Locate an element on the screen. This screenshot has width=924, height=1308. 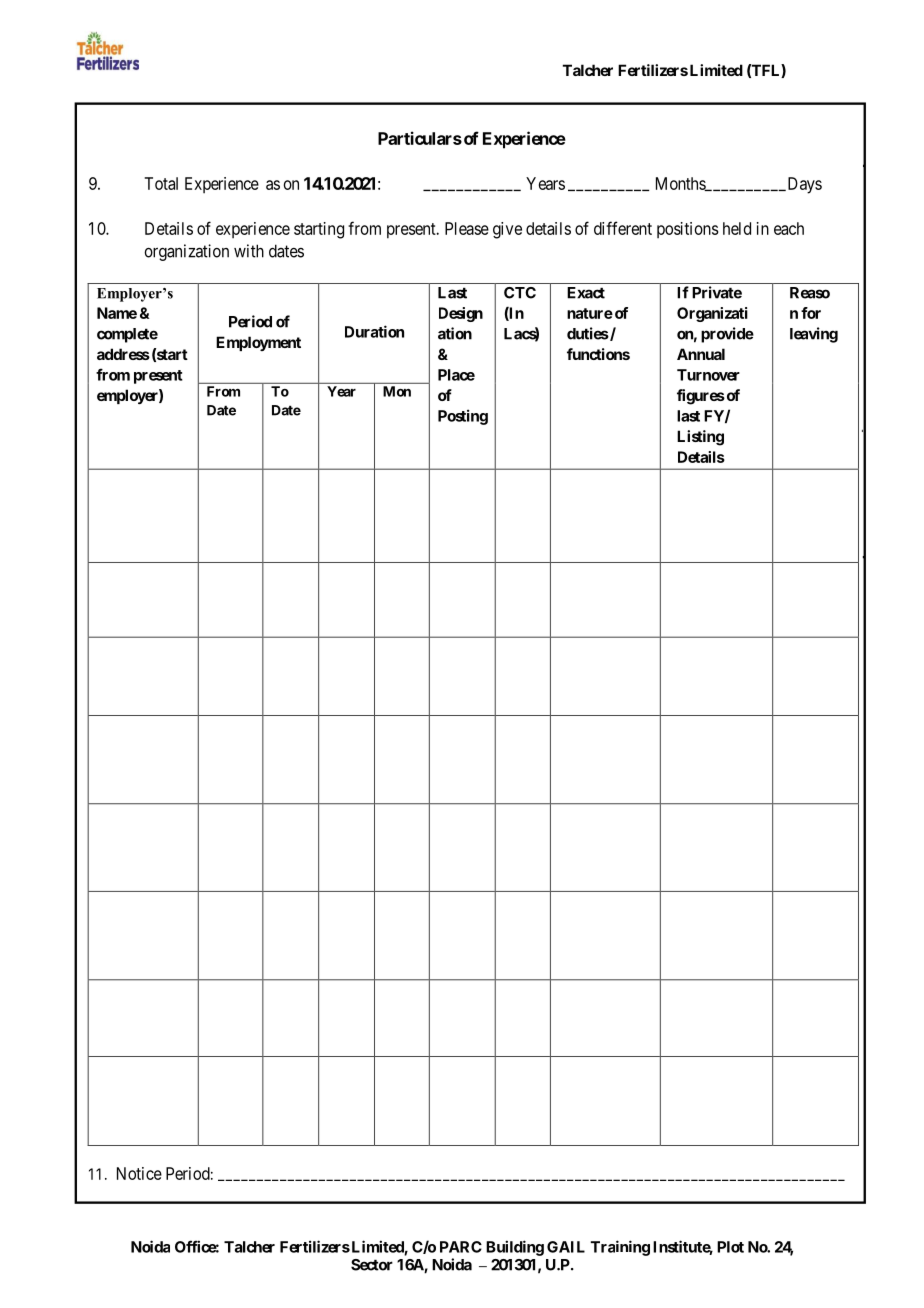
Notice is located at coordinates (139, 1173).
